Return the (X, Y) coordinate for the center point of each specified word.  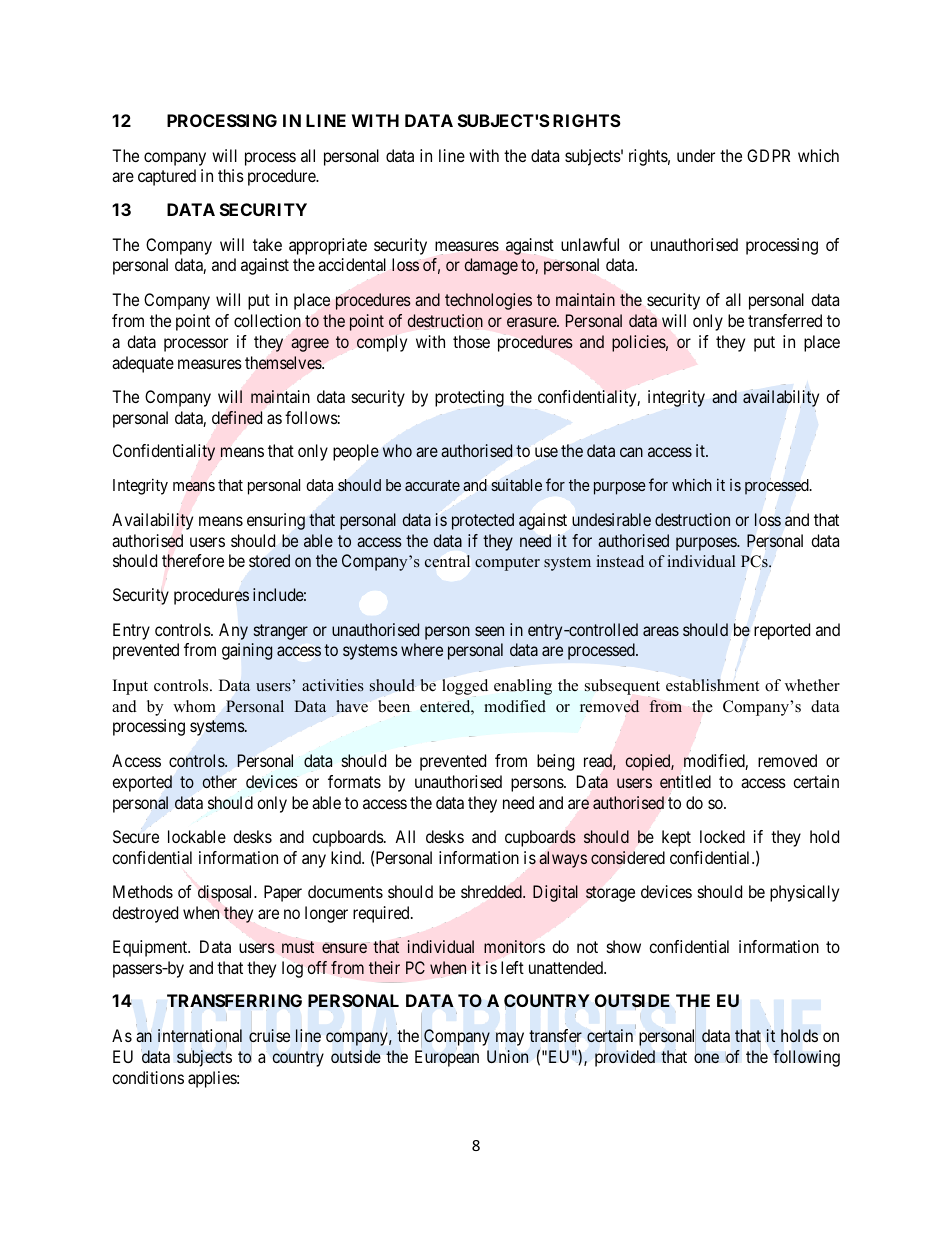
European (447, 1058)
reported (782, 631)
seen (489, 631)
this (231, 175)
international (200, 1037)
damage (491, 266)
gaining (247, 651)
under (696, 155)
